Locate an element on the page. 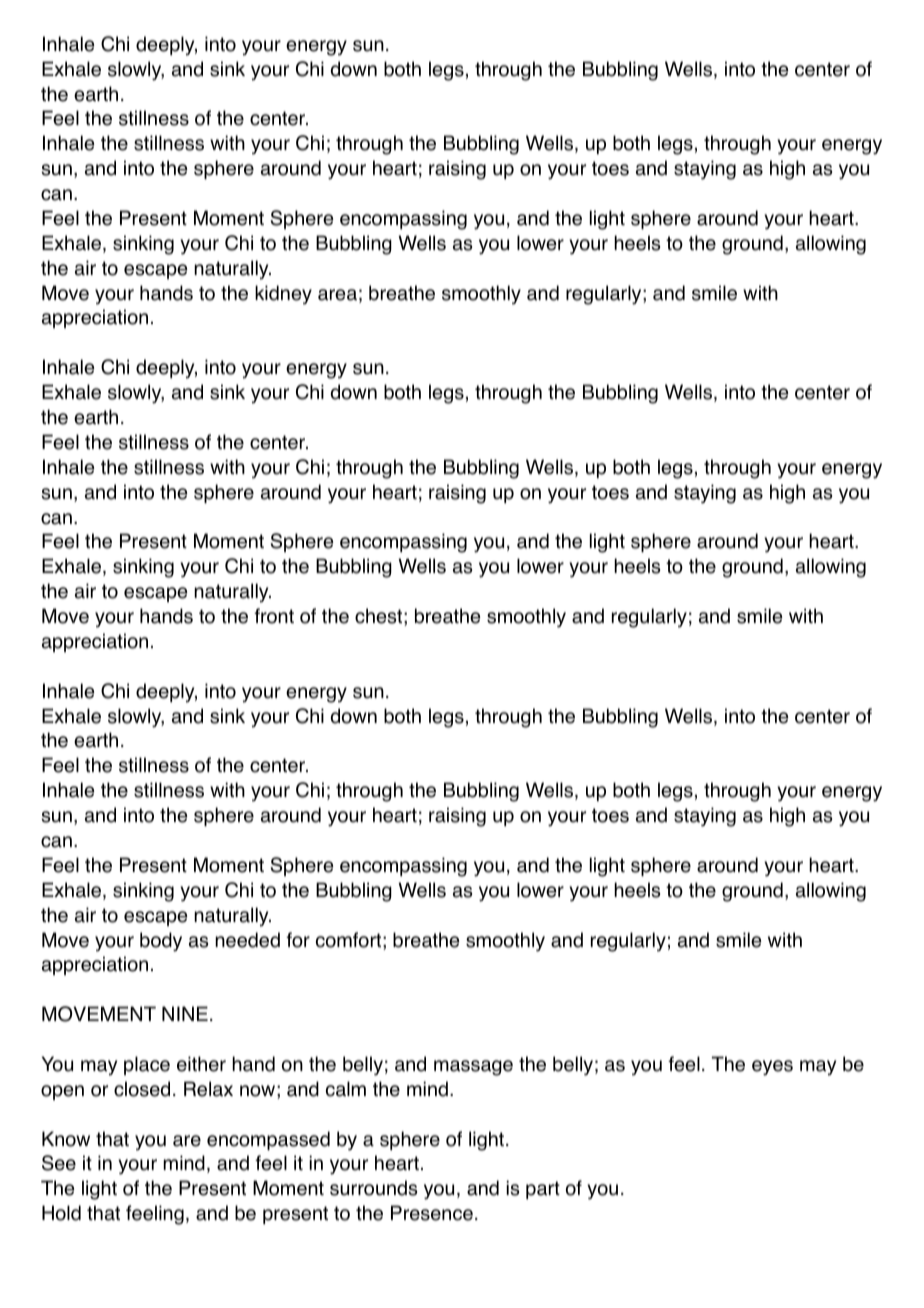  front is located at coordinates (274, 616).
